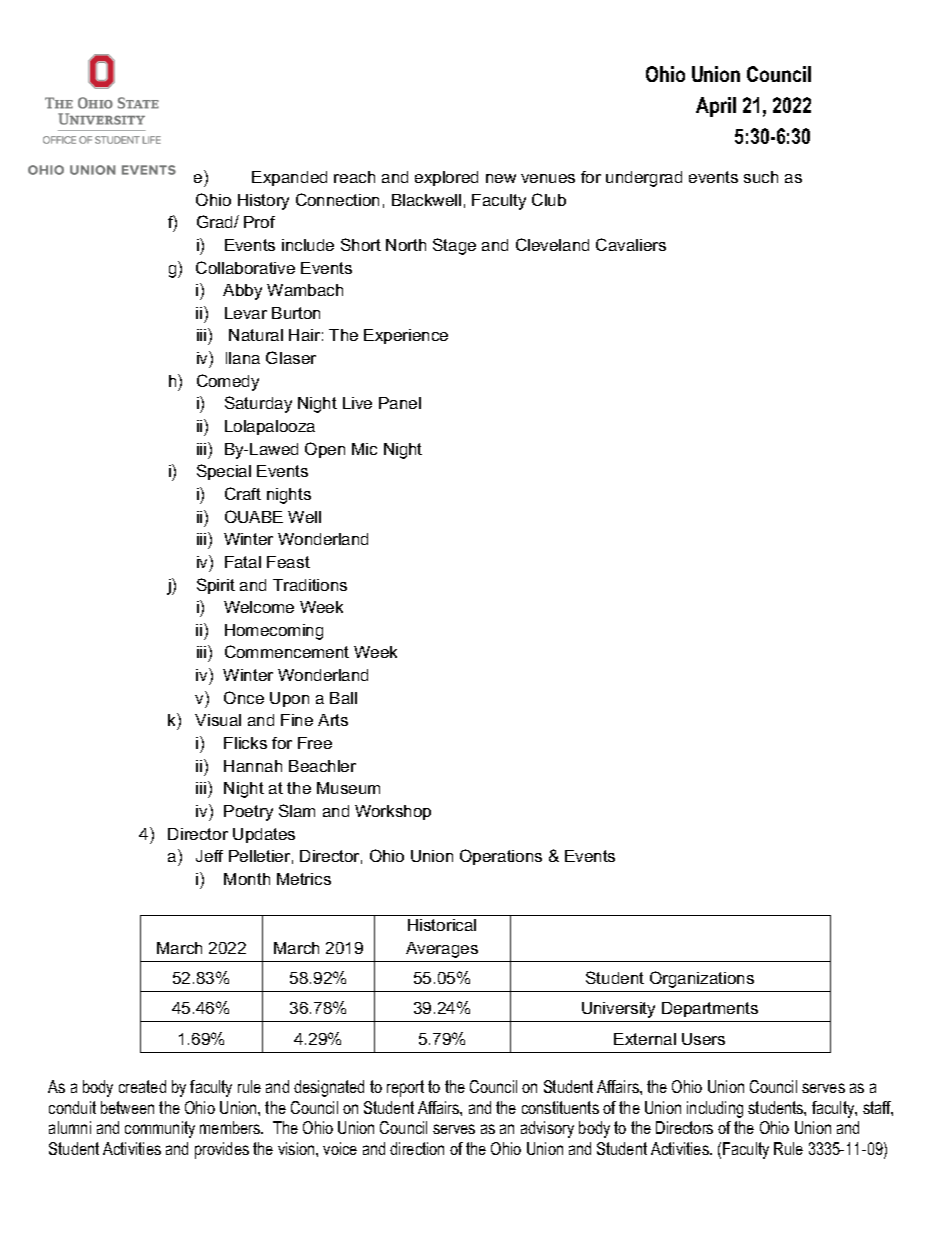 This document has width=952, height=1233. What do you see at coordinates (216, 586) in the document?
I see `Spirit` at bounding box center [216, 586].
